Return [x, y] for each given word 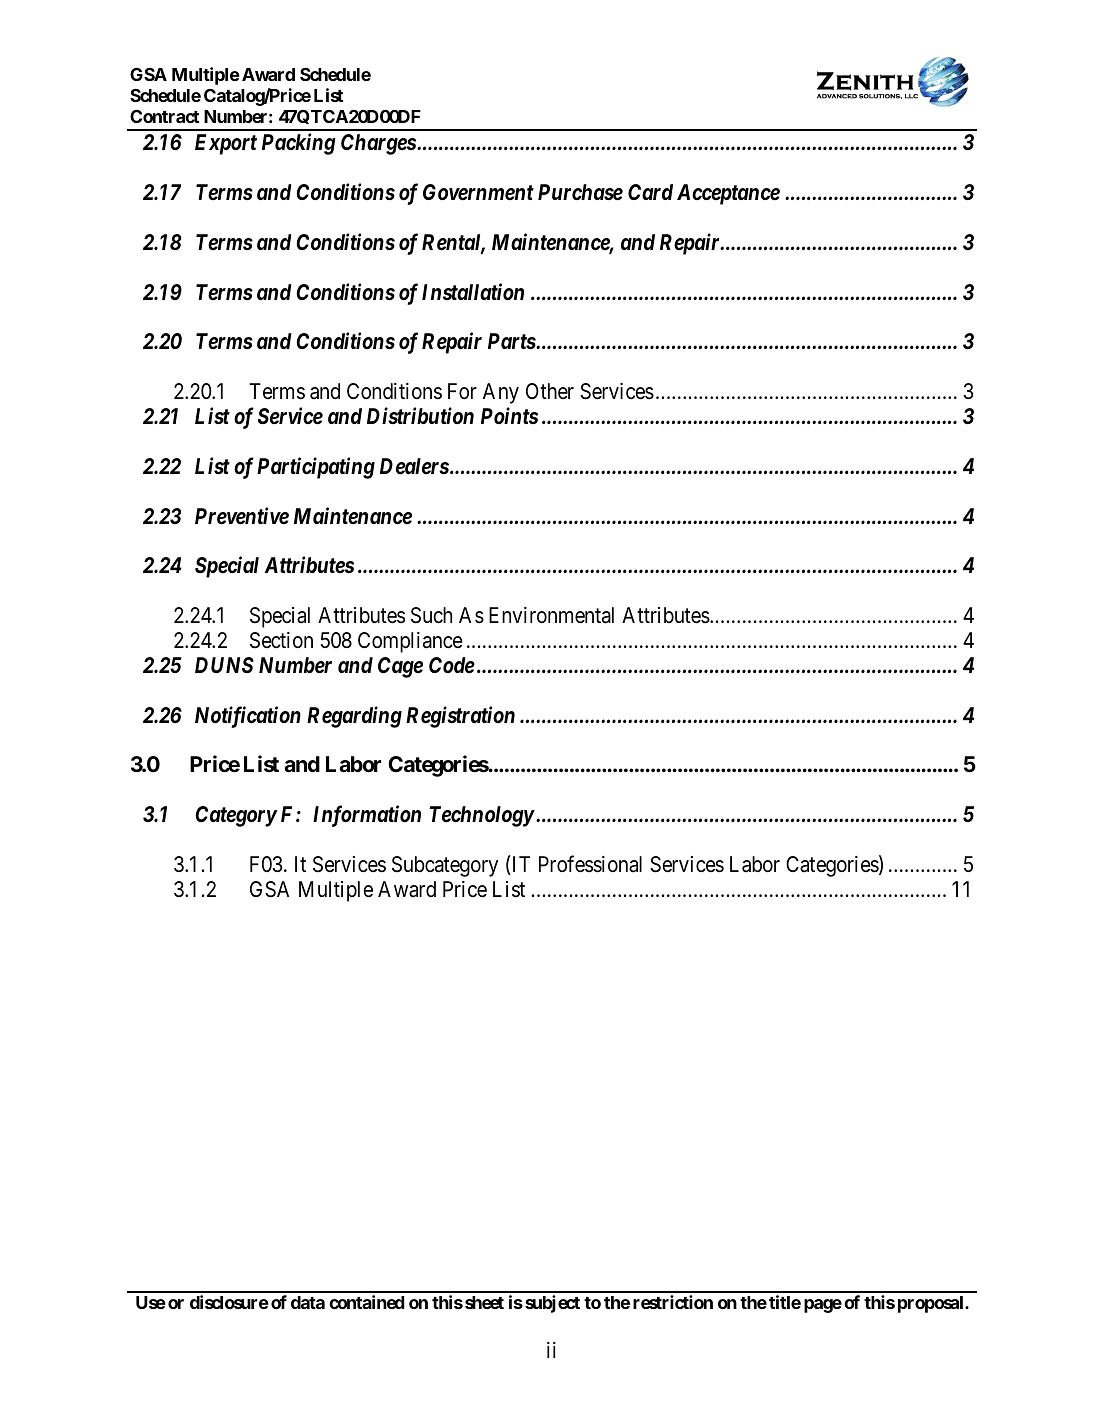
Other [550, 391]
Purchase [580, 192]
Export [226, 144]
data [308, 1302]
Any [501, 393]
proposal [932, 1304]
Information [367, 816]
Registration [460, 717]
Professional [590, 864]
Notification [248, 717]
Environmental [551, 615]
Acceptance [728, 194]
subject [552, 1304]
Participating [316, 468]
